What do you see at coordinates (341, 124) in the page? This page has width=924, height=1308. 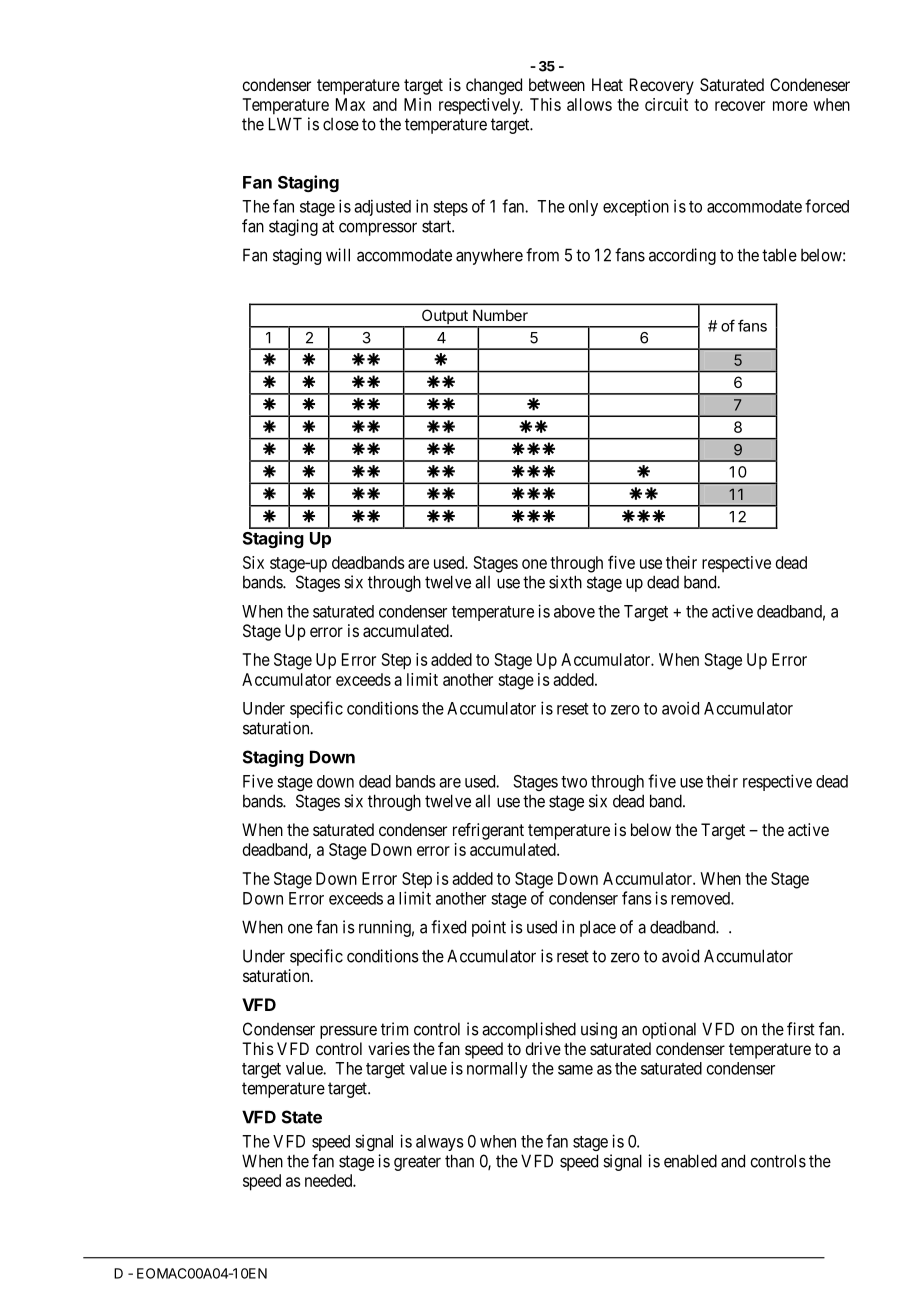 I see `close` at bounding box center [341, 124].
